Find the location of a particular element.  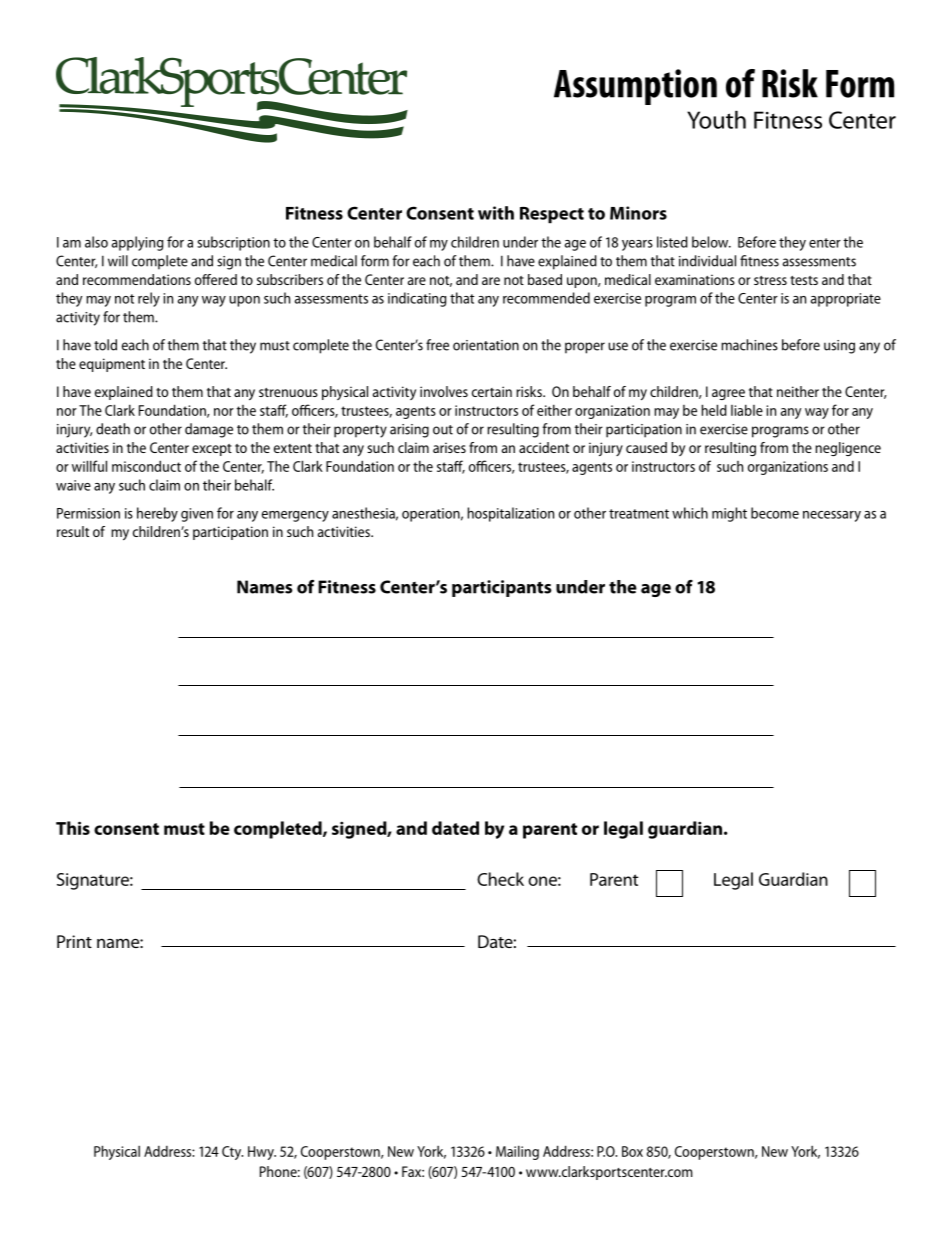

involves is located at coordinates (444, 391).
